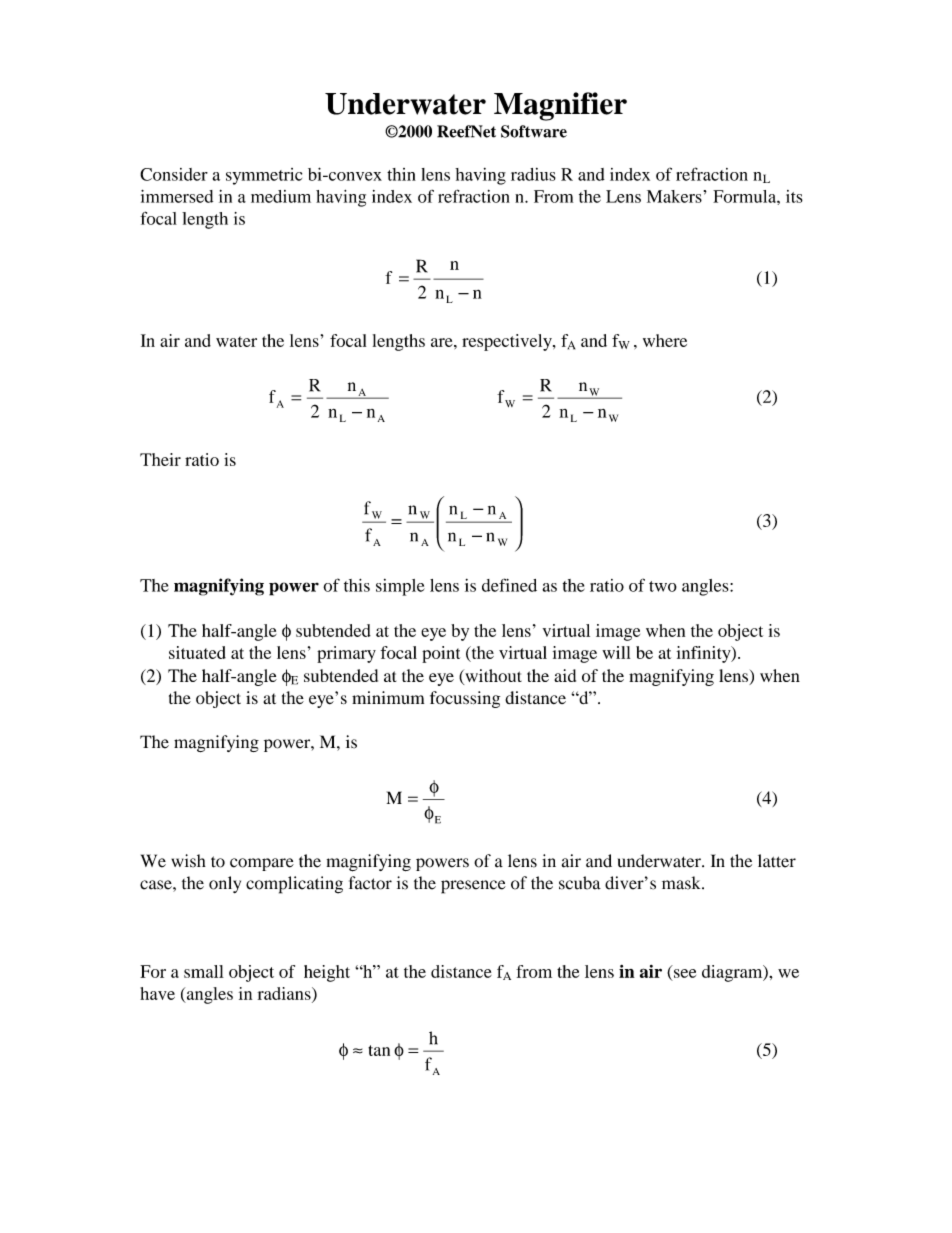  What do you see at coordinates (204, 971) in the screenshot?
I see `small` at bounding box center [204, 971].
